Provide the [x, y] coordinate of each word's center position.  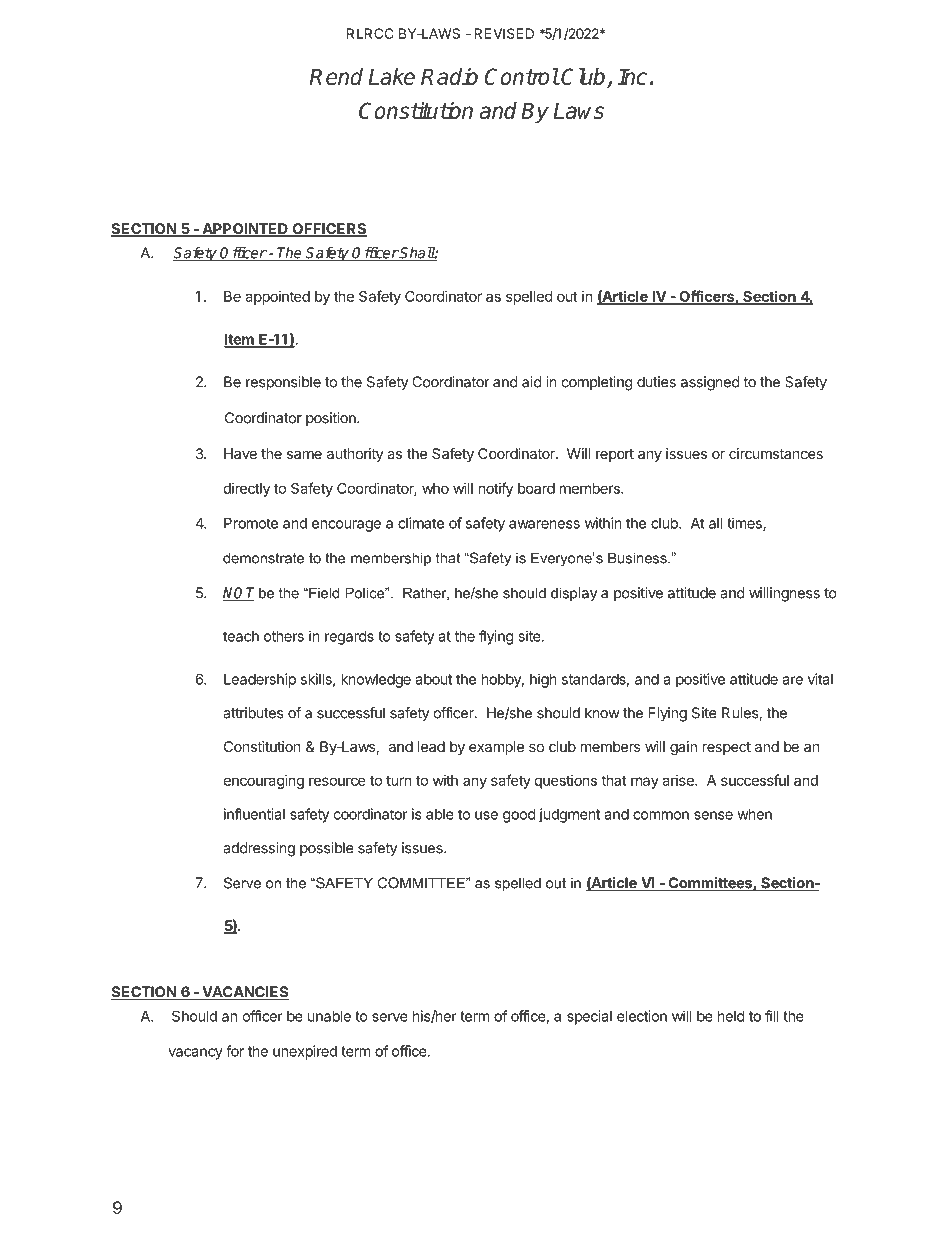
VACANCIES [244, 993]
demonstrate [263, 558]
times [745, 524]
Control [522, 76]
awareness [544, 524]
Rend [336, 76]
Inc [632, 77]
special [589, 1017]
